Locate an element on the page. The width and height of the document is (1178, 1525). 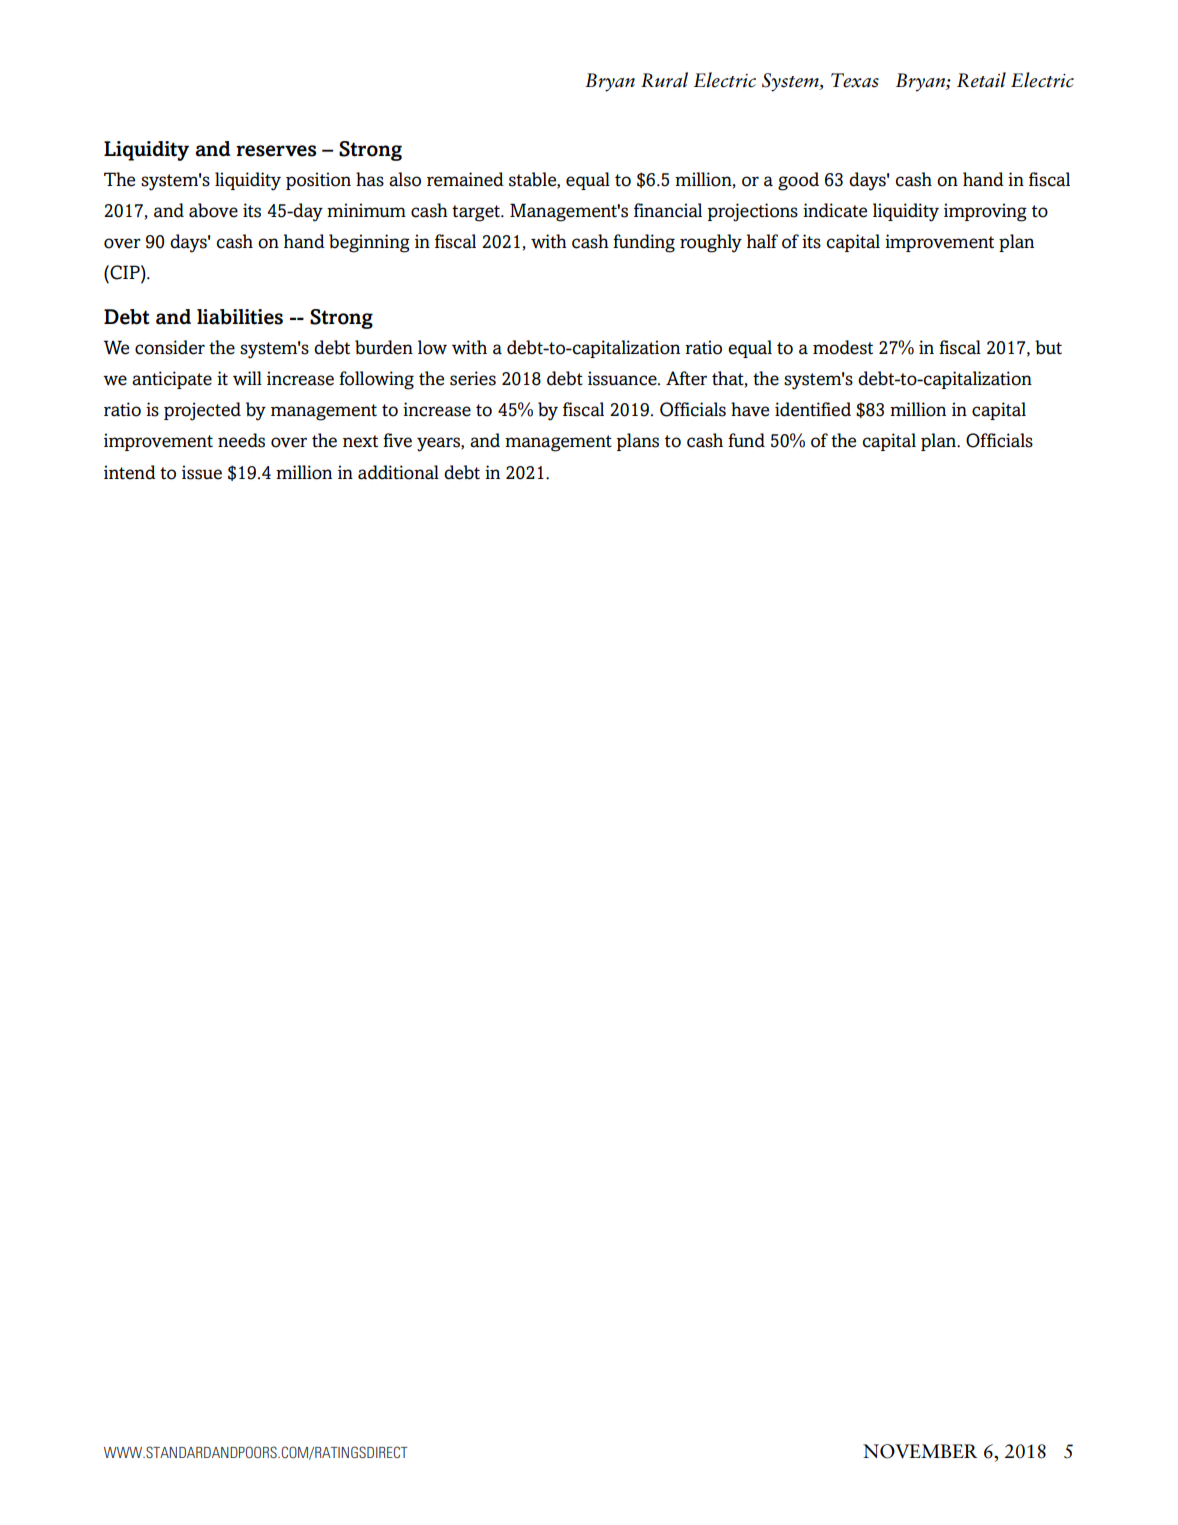
identified is located at coordinates (813, 409).
